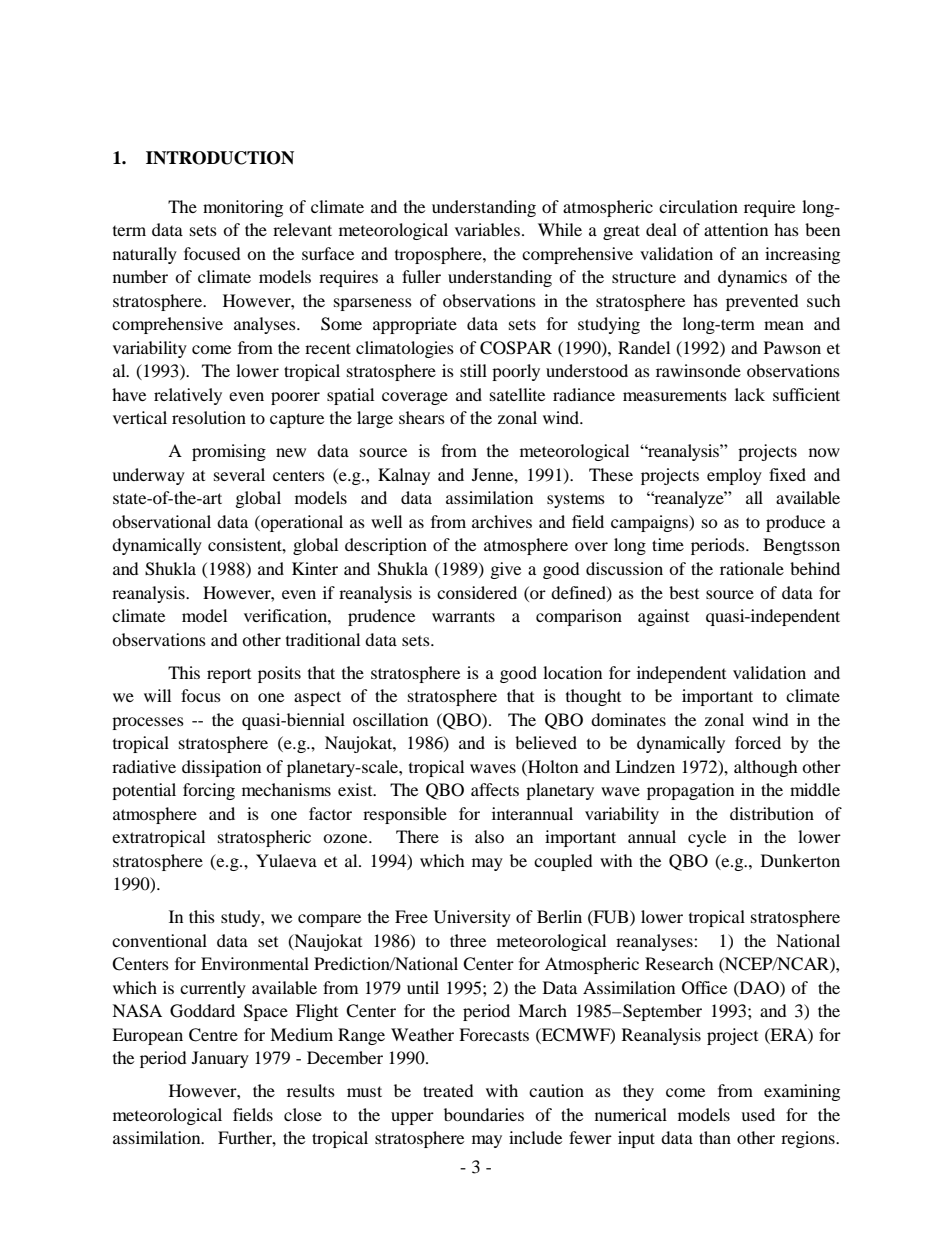 Image resolution: width=952 pixels, height=1233 pixels. What do you see at coordinates (698, 206) in the document?
I see `circulation` at bounding box center [698, 206].
